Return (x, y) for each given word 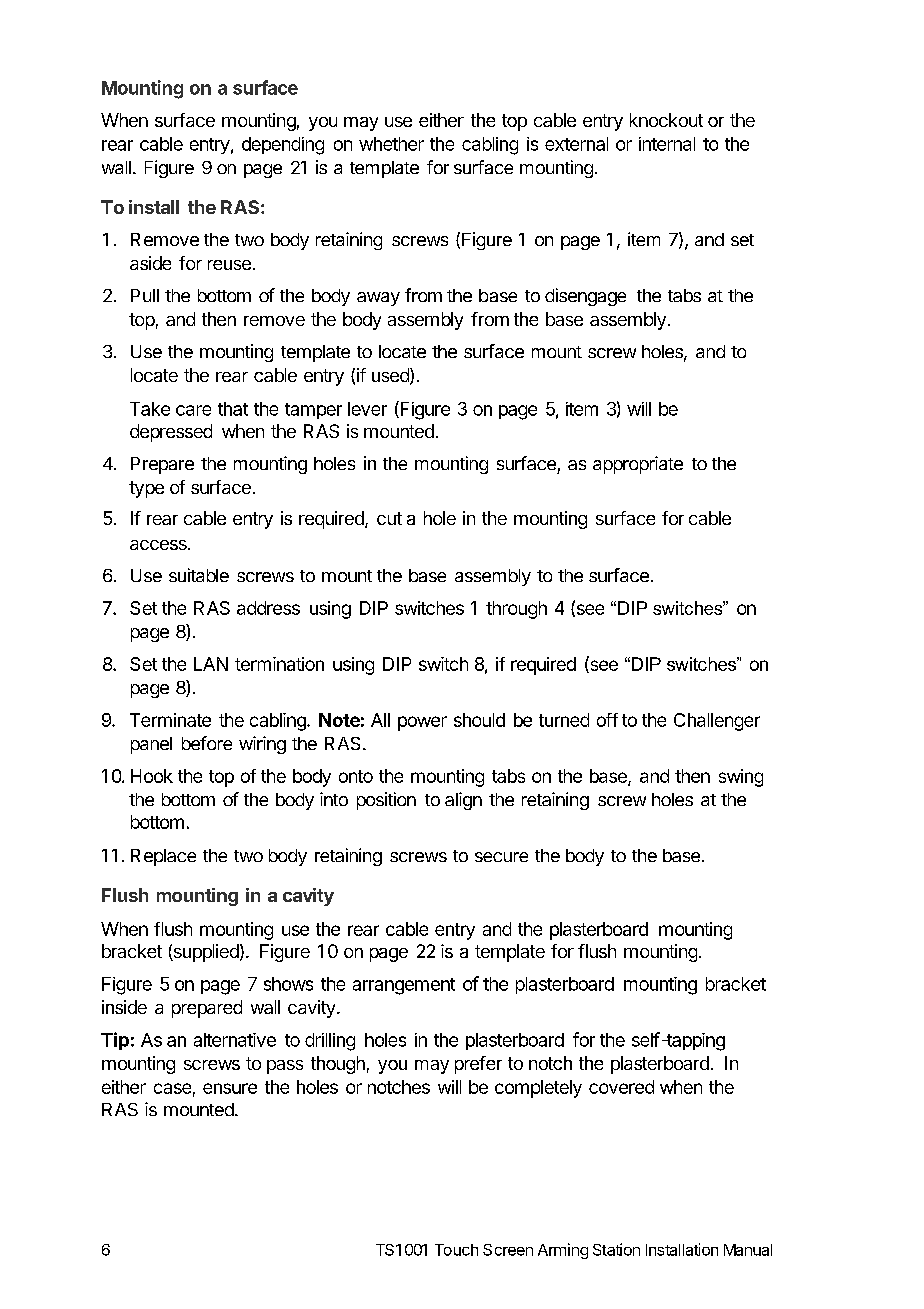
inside (124, 1007)
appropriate (638, 465)
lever (367, 409)
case (172, 1088)
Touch (456, 1250)
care (193, 410)
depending (283, 146)
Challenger (717, 722)
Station (616, 1249)
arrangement (404, 986)
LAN (211, 664)
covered (621, 1087)
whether (391, 144)
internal (667, 144)
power (422, 723)
